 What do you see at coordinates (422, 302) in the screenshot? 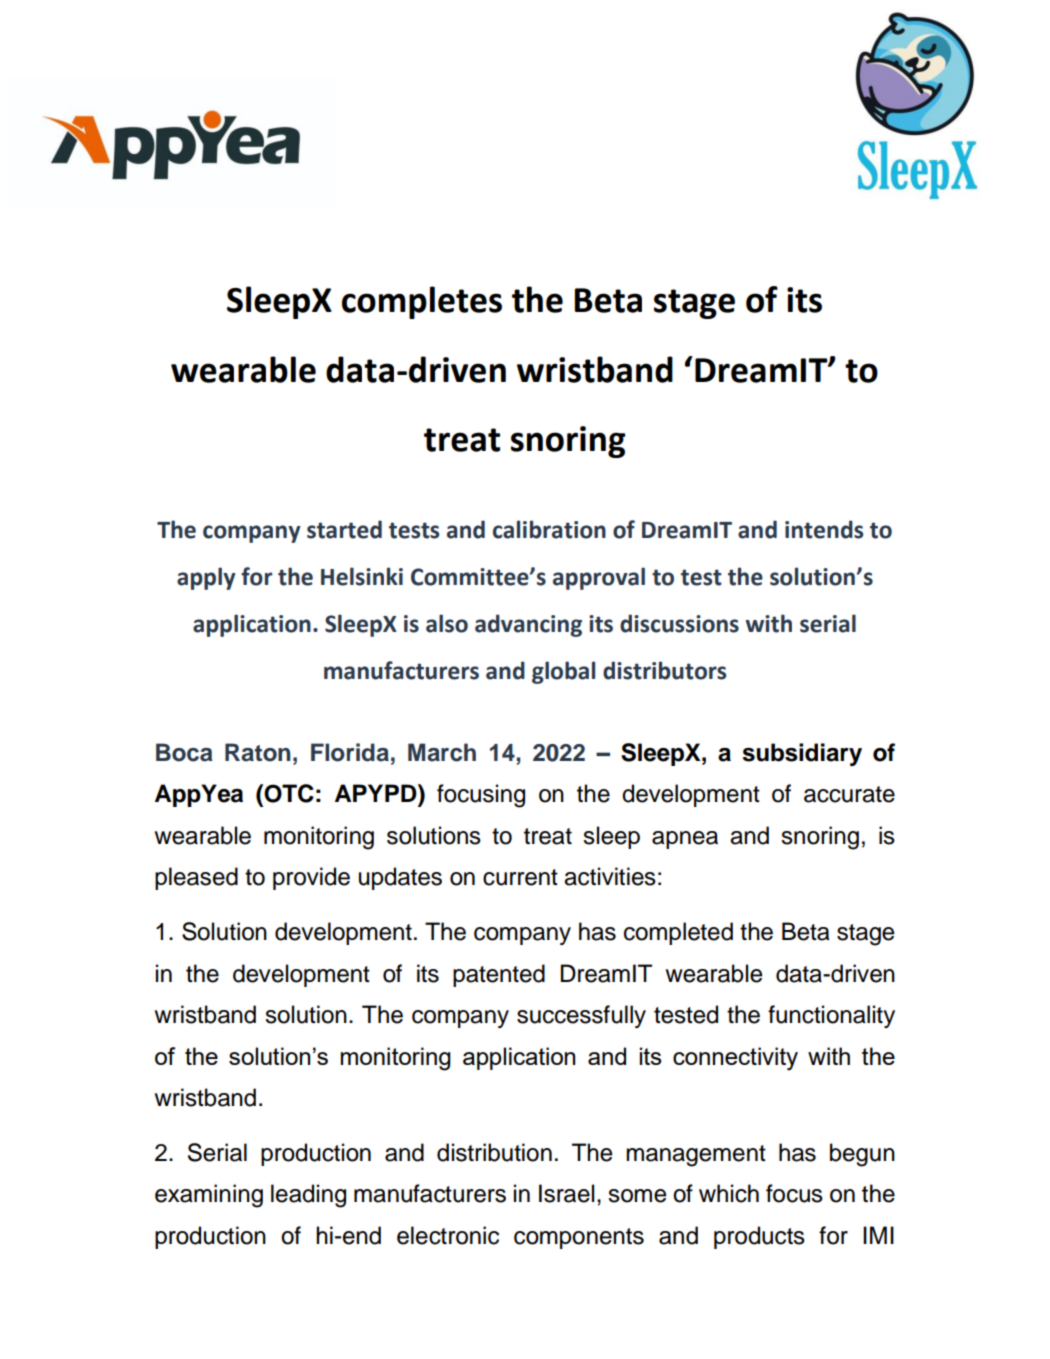
I see `completes` at bounding box center [422, 302].
